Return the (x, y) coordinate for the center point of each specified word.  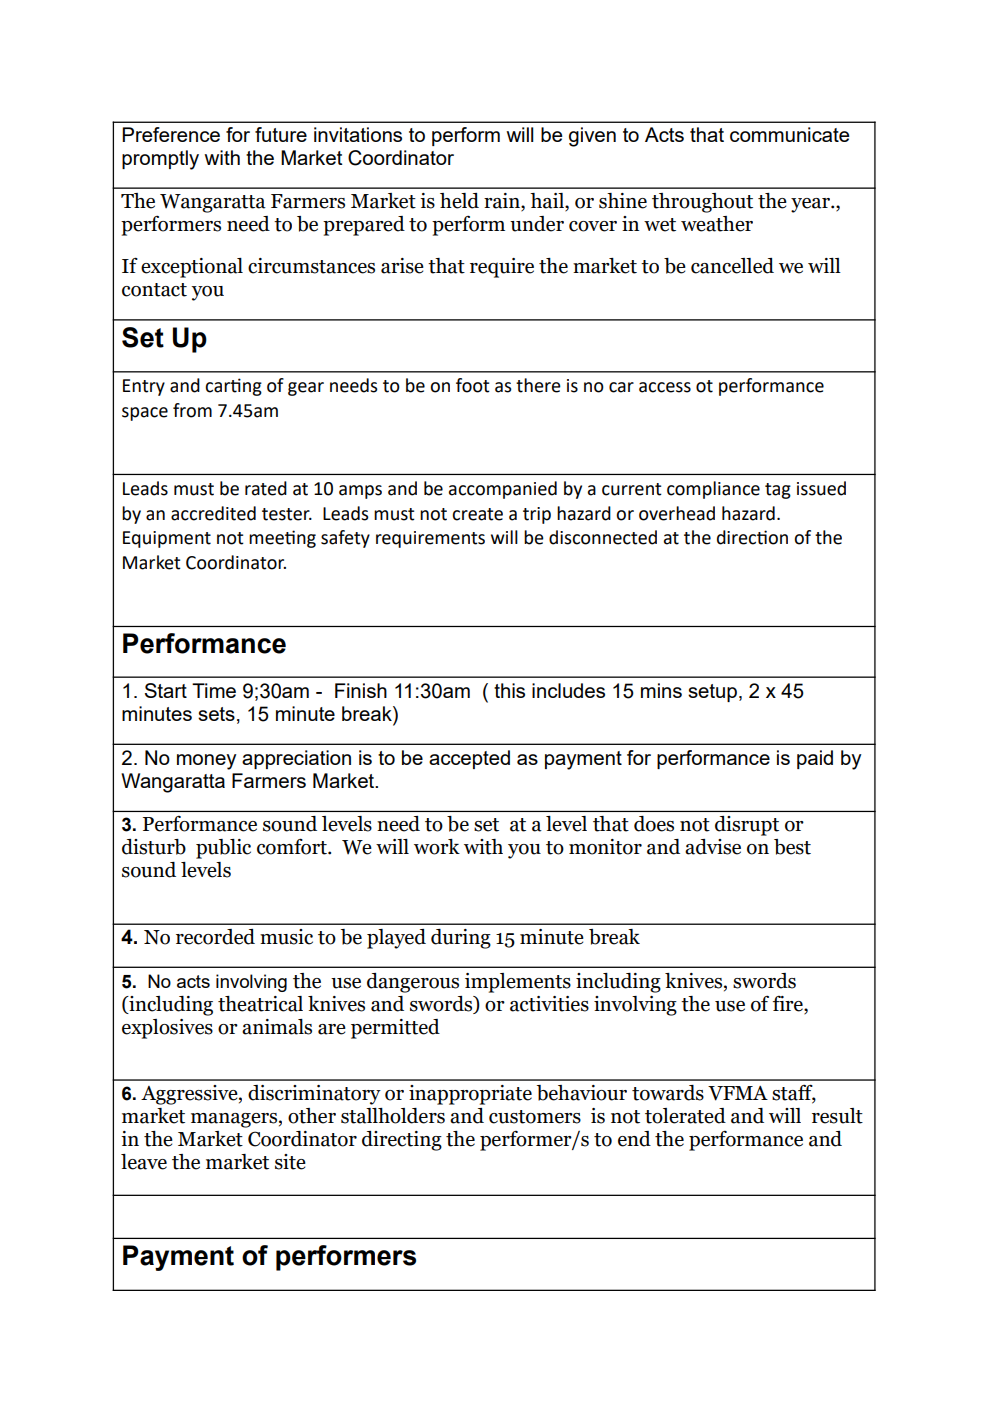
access (665, 387)
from (192, 410)
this (509, 690)
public (223, 849)
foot (473, 385)
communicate (790, 134)
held (459, 201)
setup (712, 693)
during (461, 939)
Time (214, 690)
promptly (160, 160)
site (290, 1162)
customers (535, 1117)
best (792, 847)
